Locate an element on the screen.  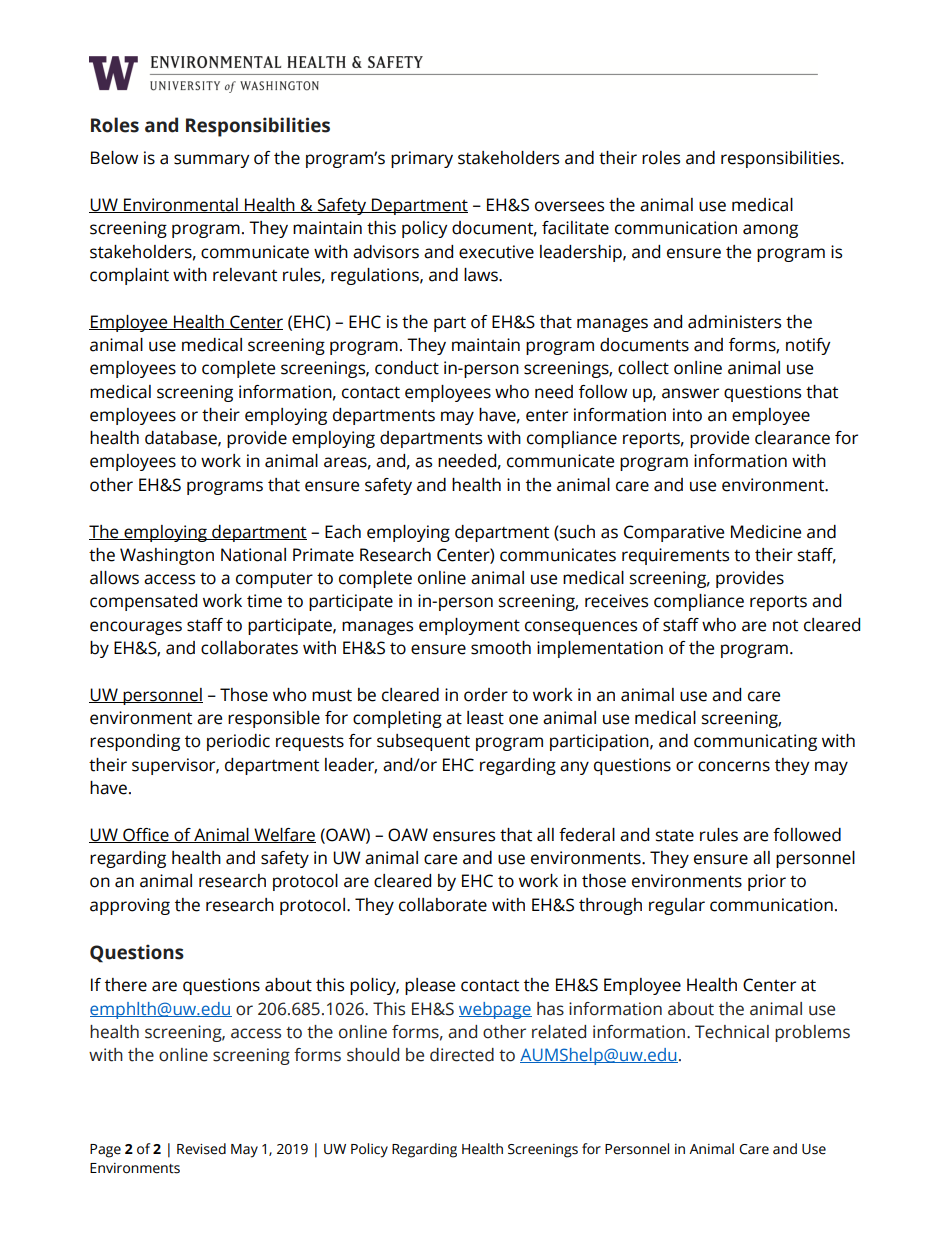
Revised is located at coordinates (201, 1149).
